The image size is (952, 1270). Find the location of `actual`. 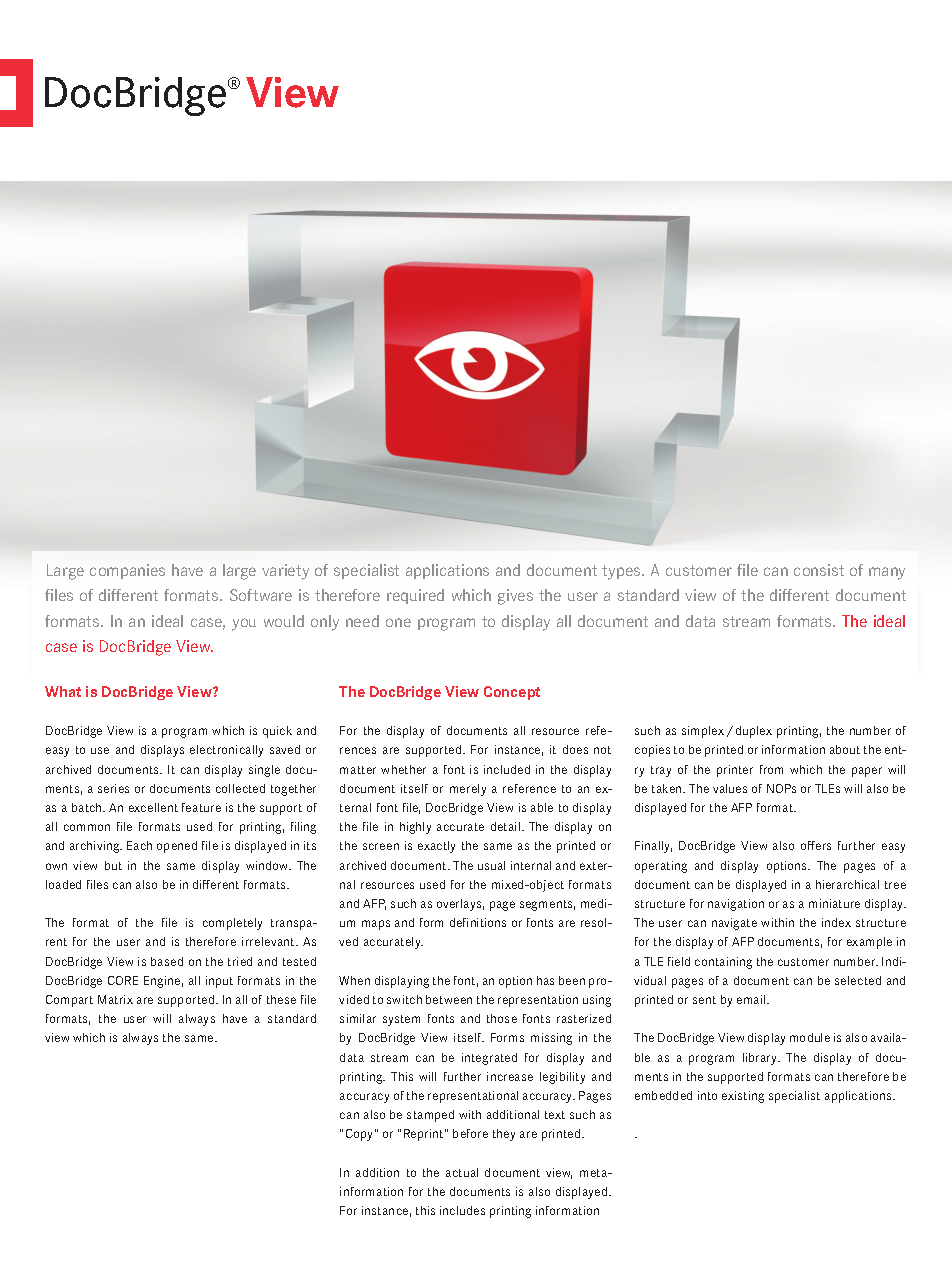

actual is located at coordinates (462, 1172).
